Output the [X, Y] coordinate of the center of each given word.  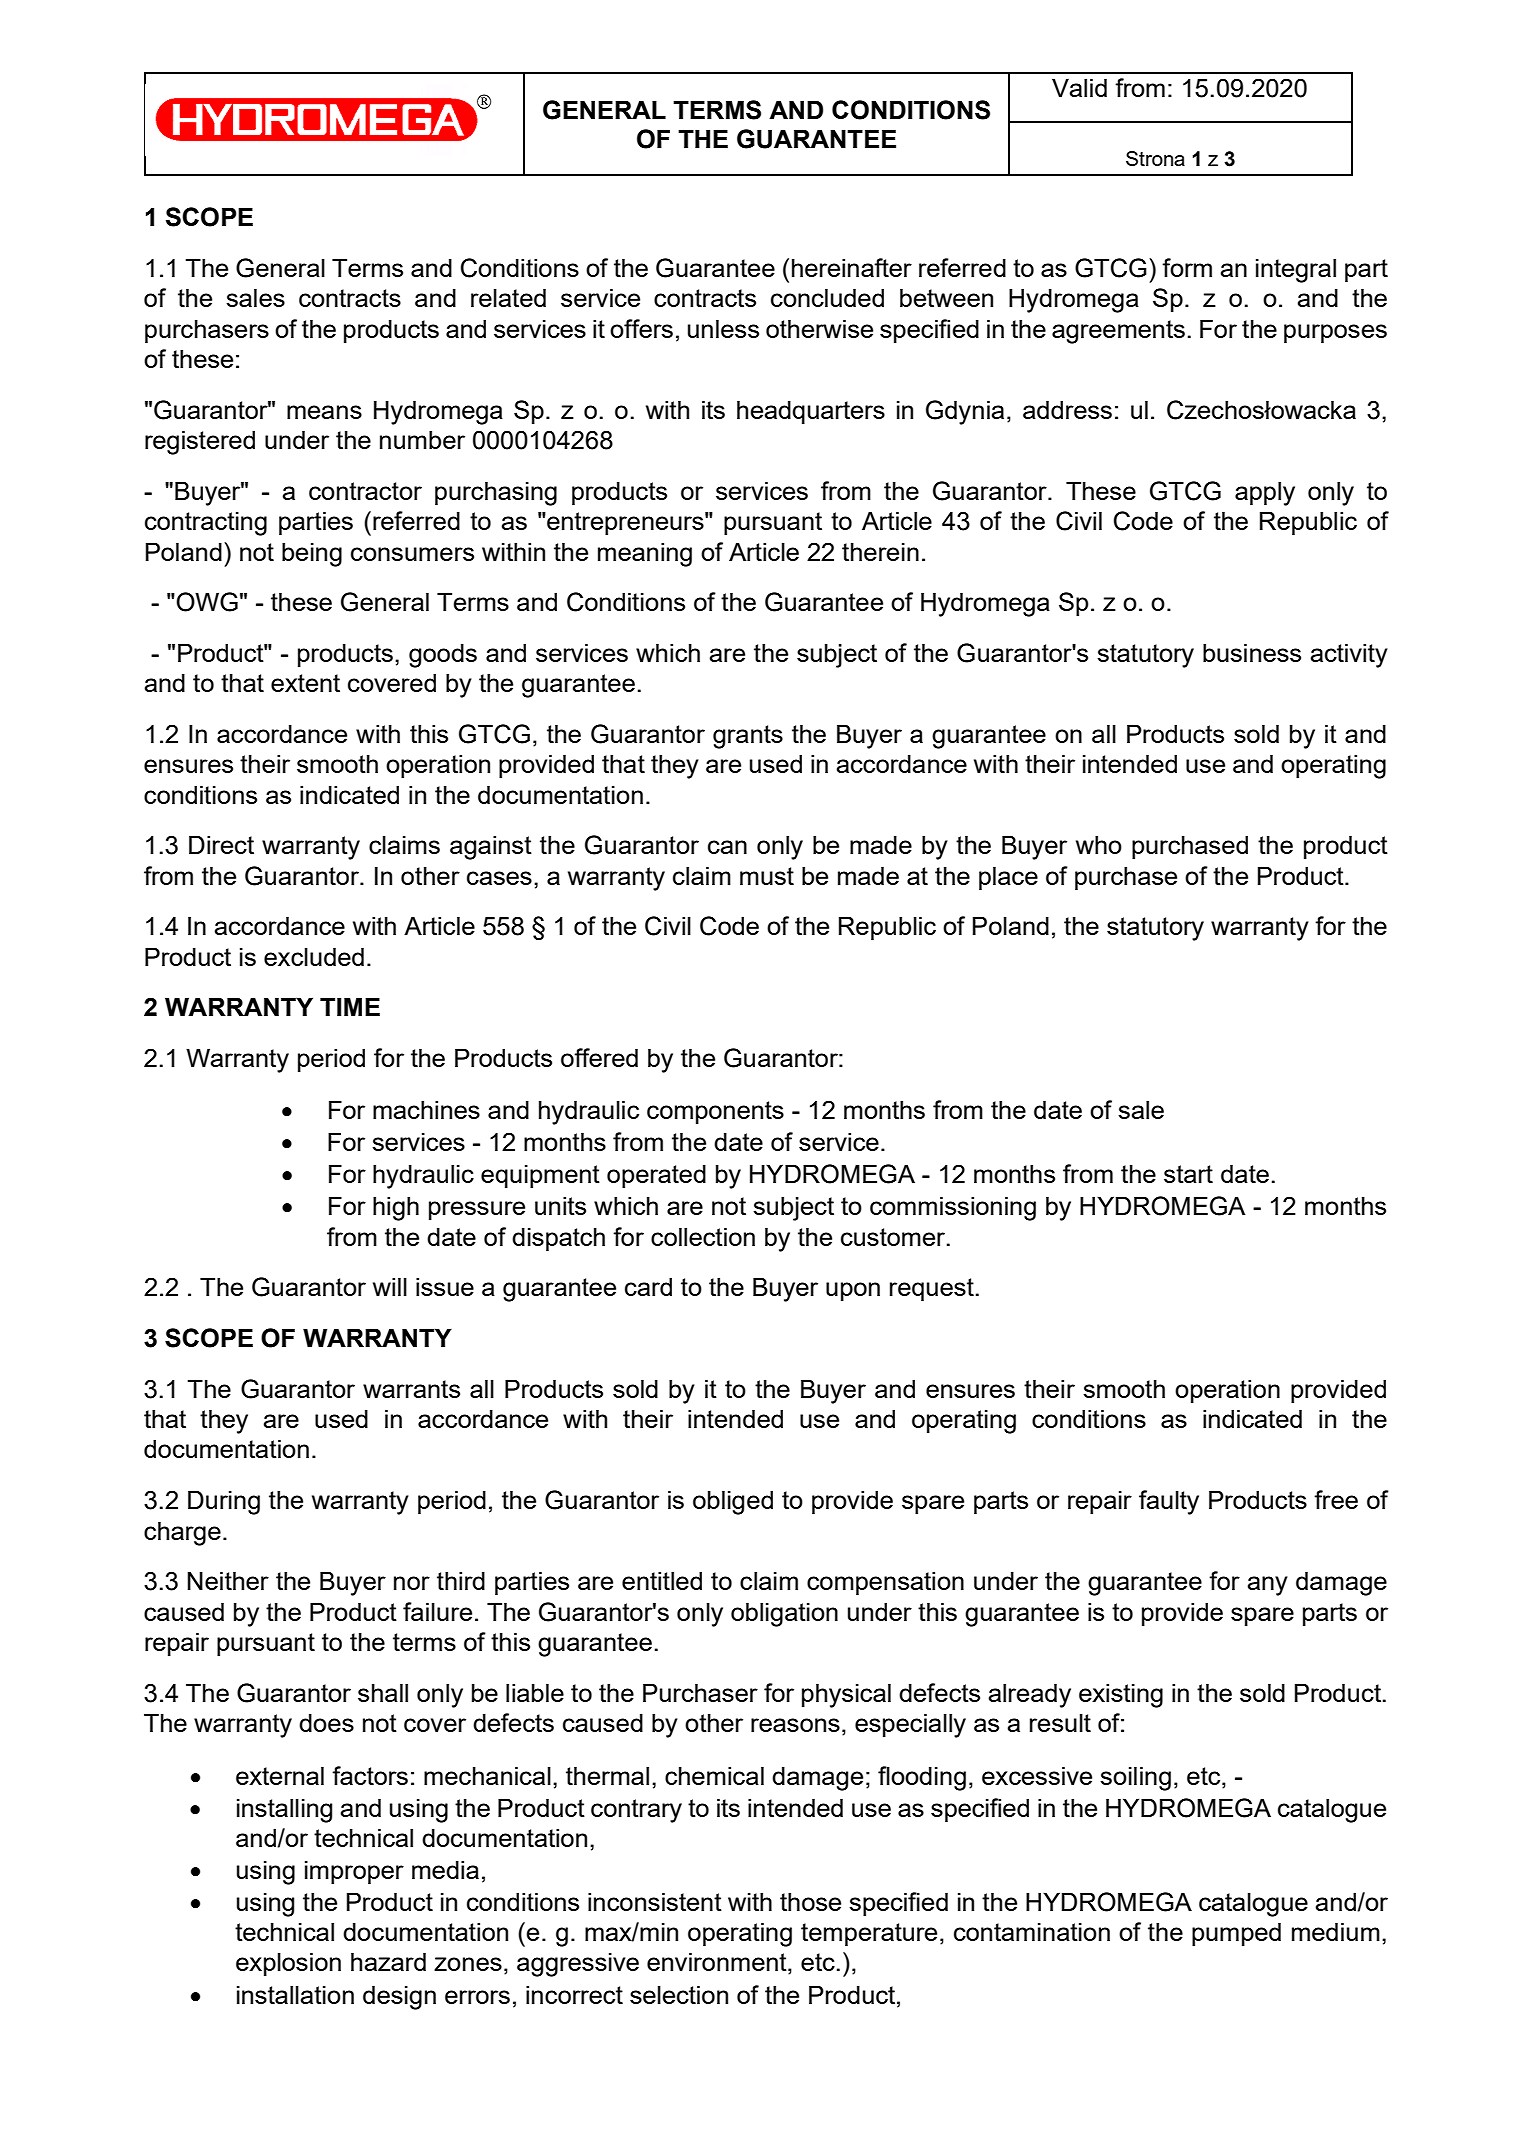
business [1252, 652]
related [508, 297]
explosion [288, 1964]
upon [853, 1291]
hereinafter [852, 267]
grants [748, 737]
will [390, 1286]
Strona [1155, 158]
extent [305, 683]
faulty [1169, 1502]
